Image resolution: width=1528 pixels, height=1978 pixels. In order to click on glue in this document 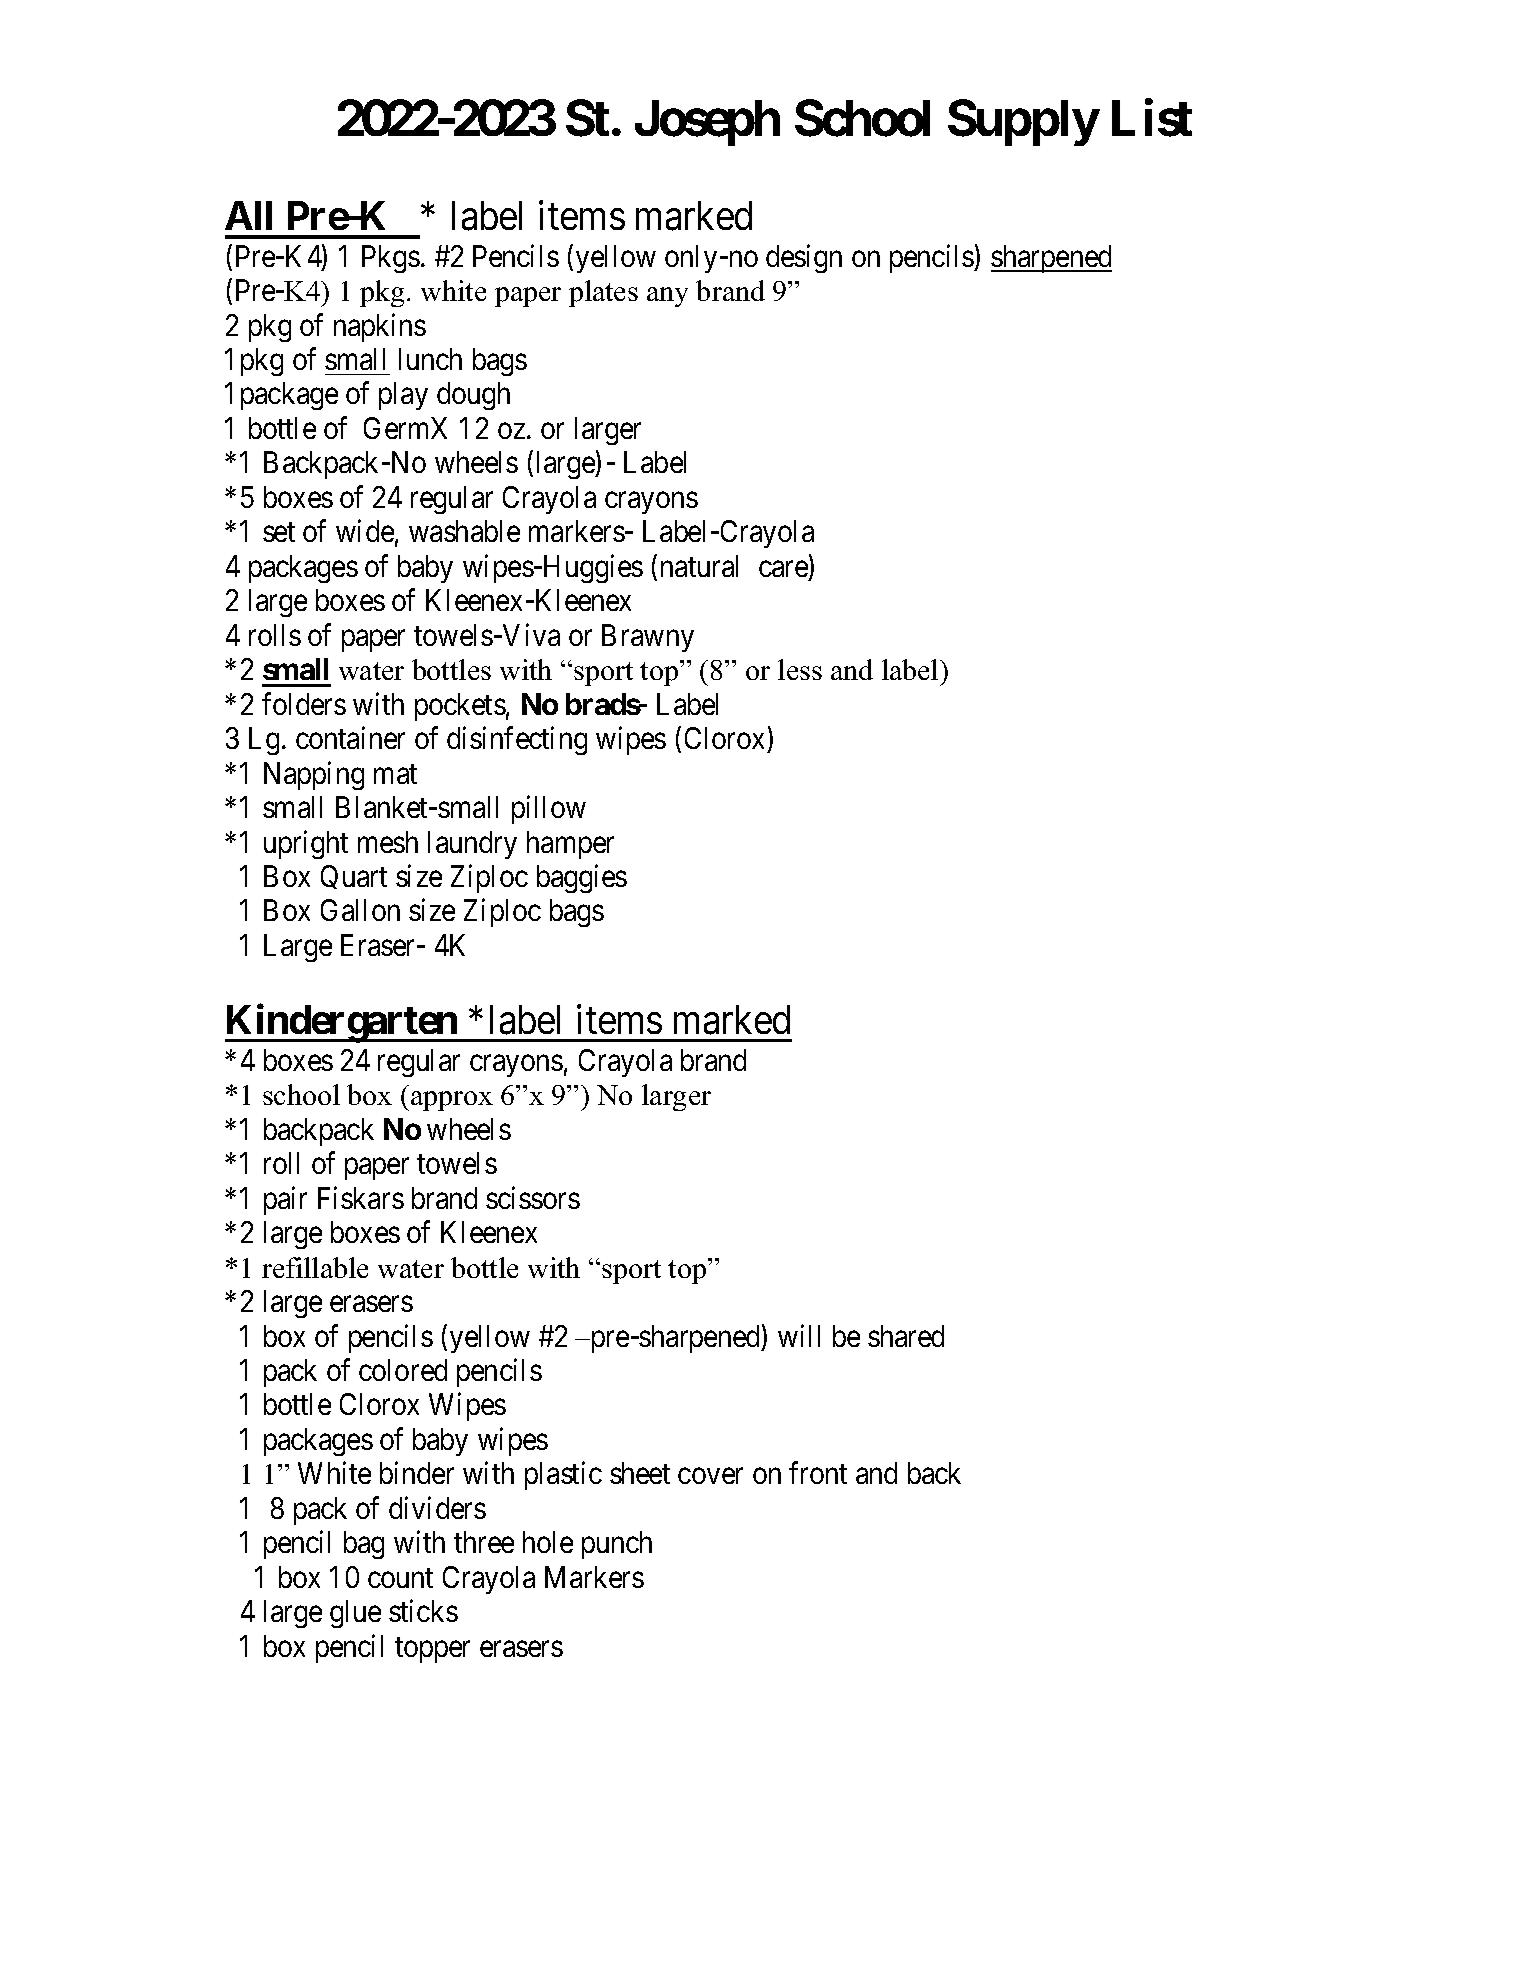, I will do `click(355, 1614)`.
